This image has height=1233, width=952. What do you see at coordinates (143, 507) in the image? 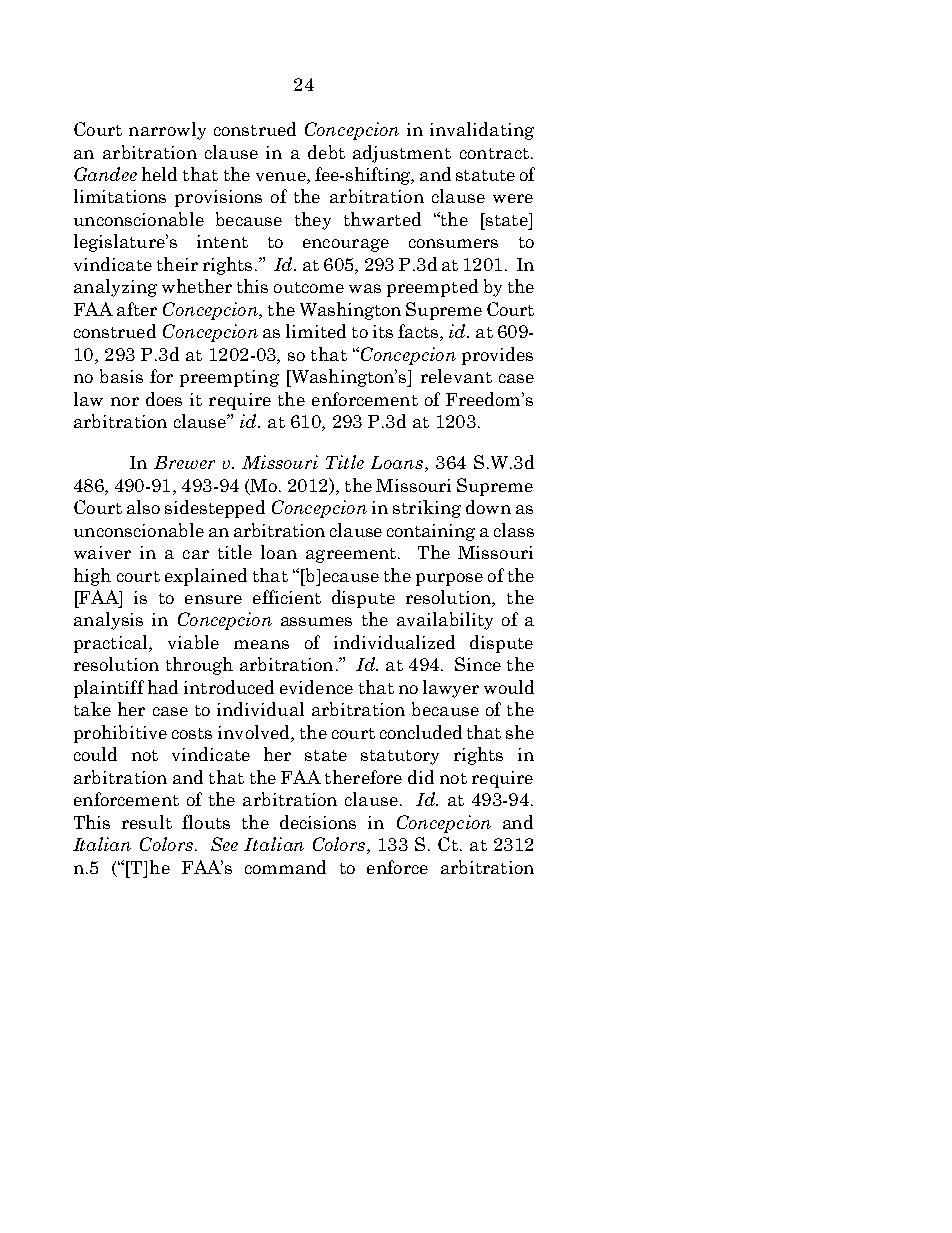
I see `also` at bounding box center [143, 507].
